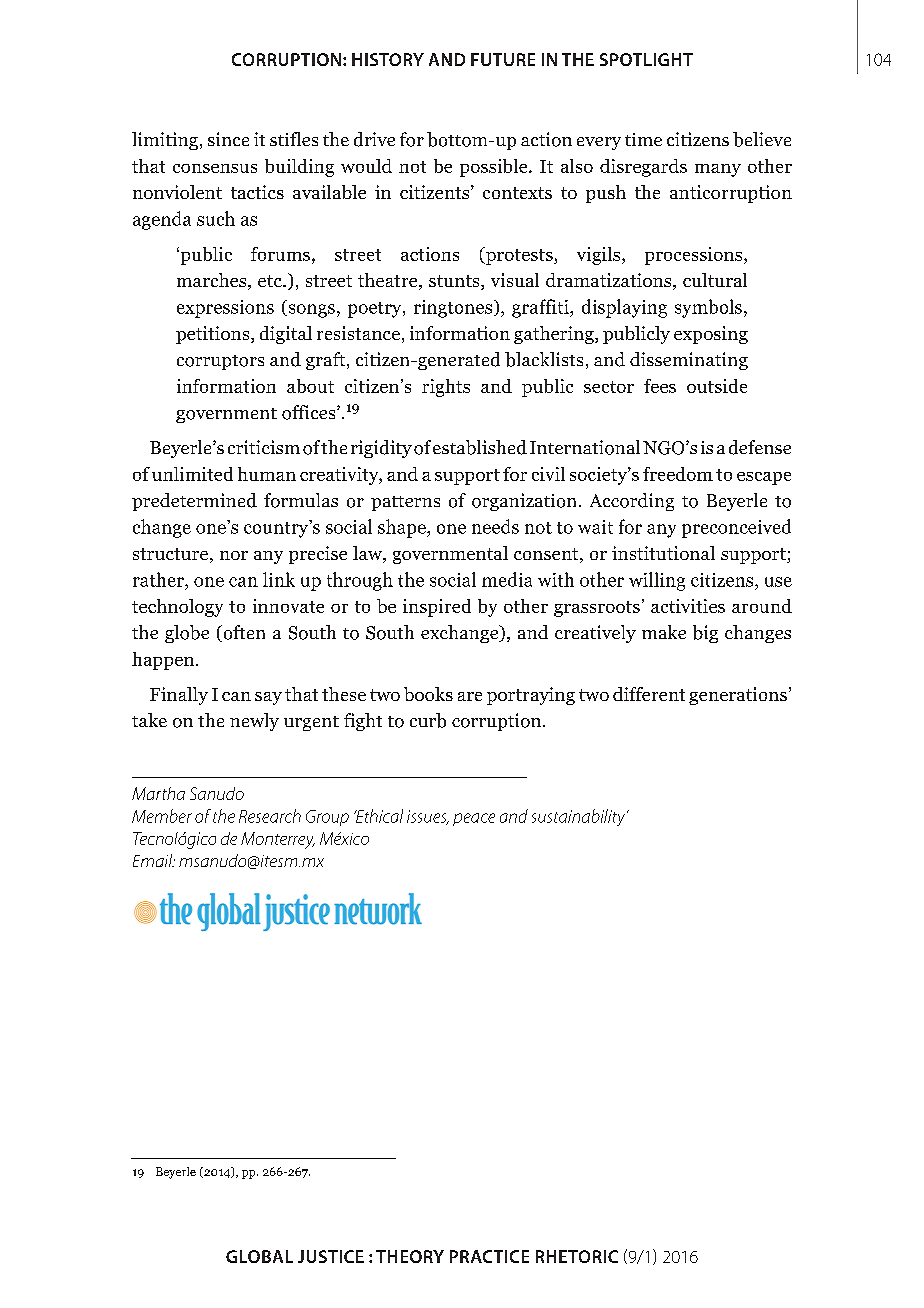 Image resolution: width=924 pixels, height=1308 pixels. Describe the element at coordinates (154, 860) in the page. I see `Email` at that location.
